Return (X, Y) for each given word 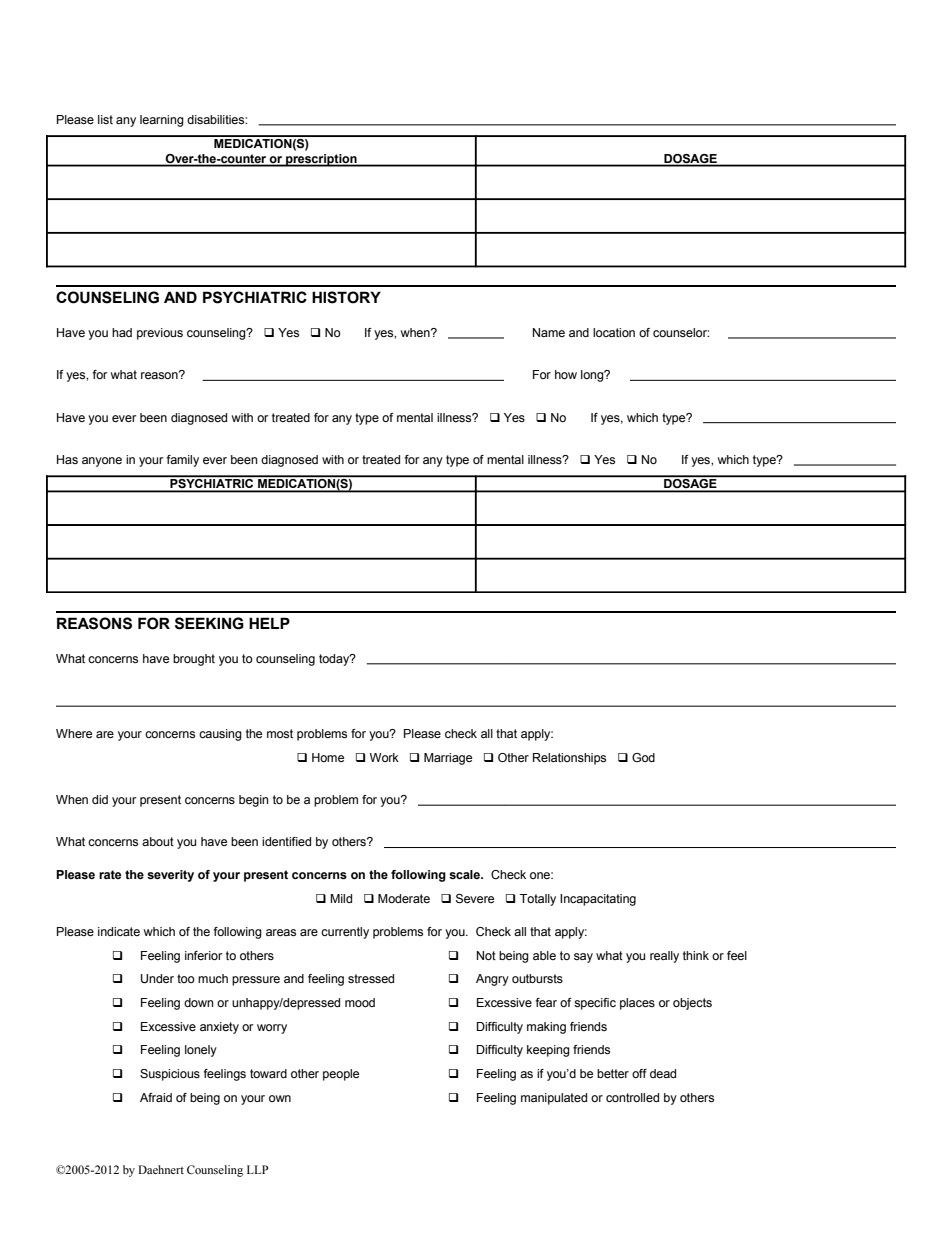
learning (162, 121)
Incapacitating (598, 900)
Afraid (156, 1097)
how (566, 374)
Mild (341, 898)
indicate (119, 931)
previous (160, 334)
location (614, 332)
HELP (269, 623)
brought (194, 660)
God (643, 757)
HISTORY (346, 297)
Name (549, 332)
